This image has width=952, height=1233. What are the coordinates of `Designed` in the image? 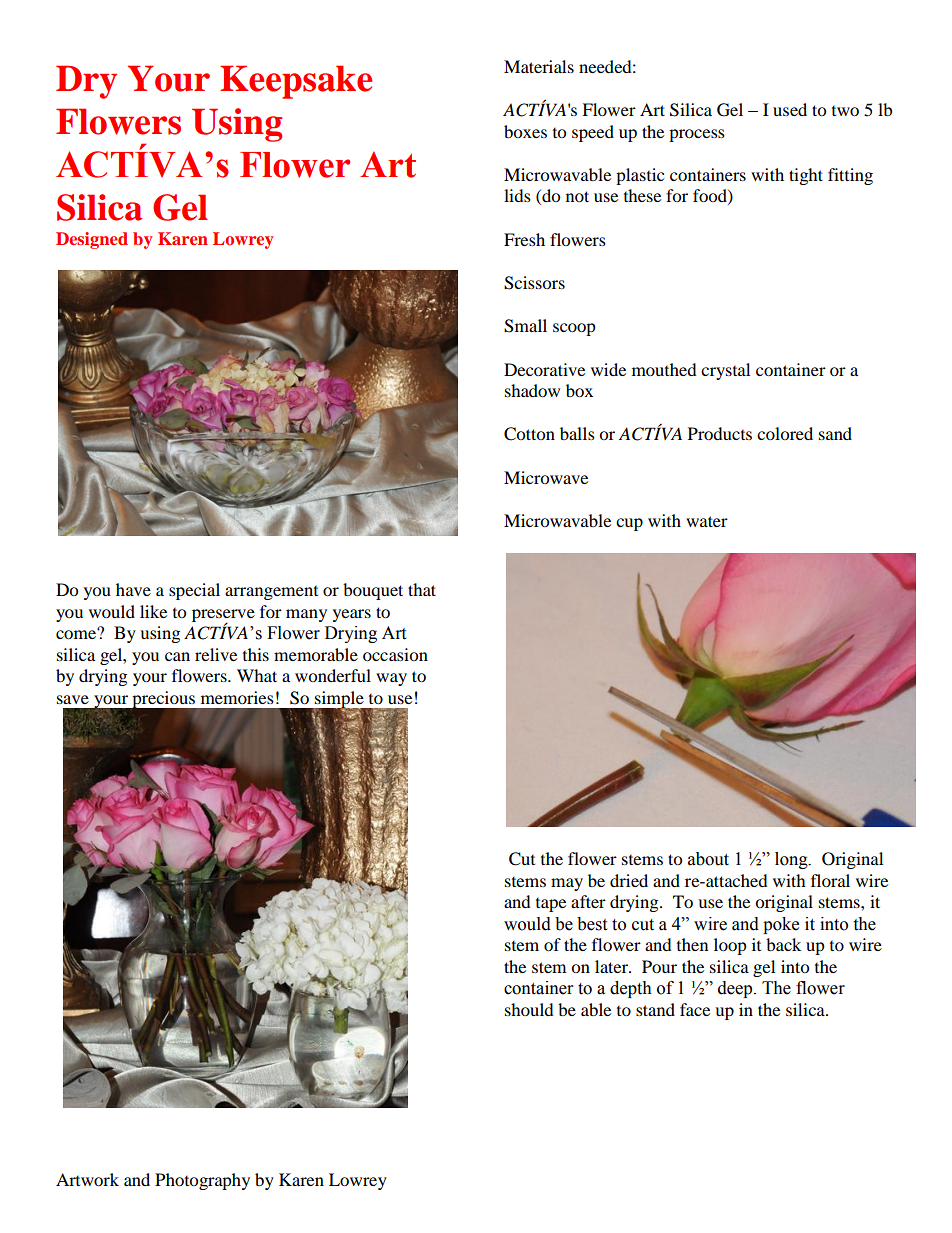 It's located at (92, 240).
